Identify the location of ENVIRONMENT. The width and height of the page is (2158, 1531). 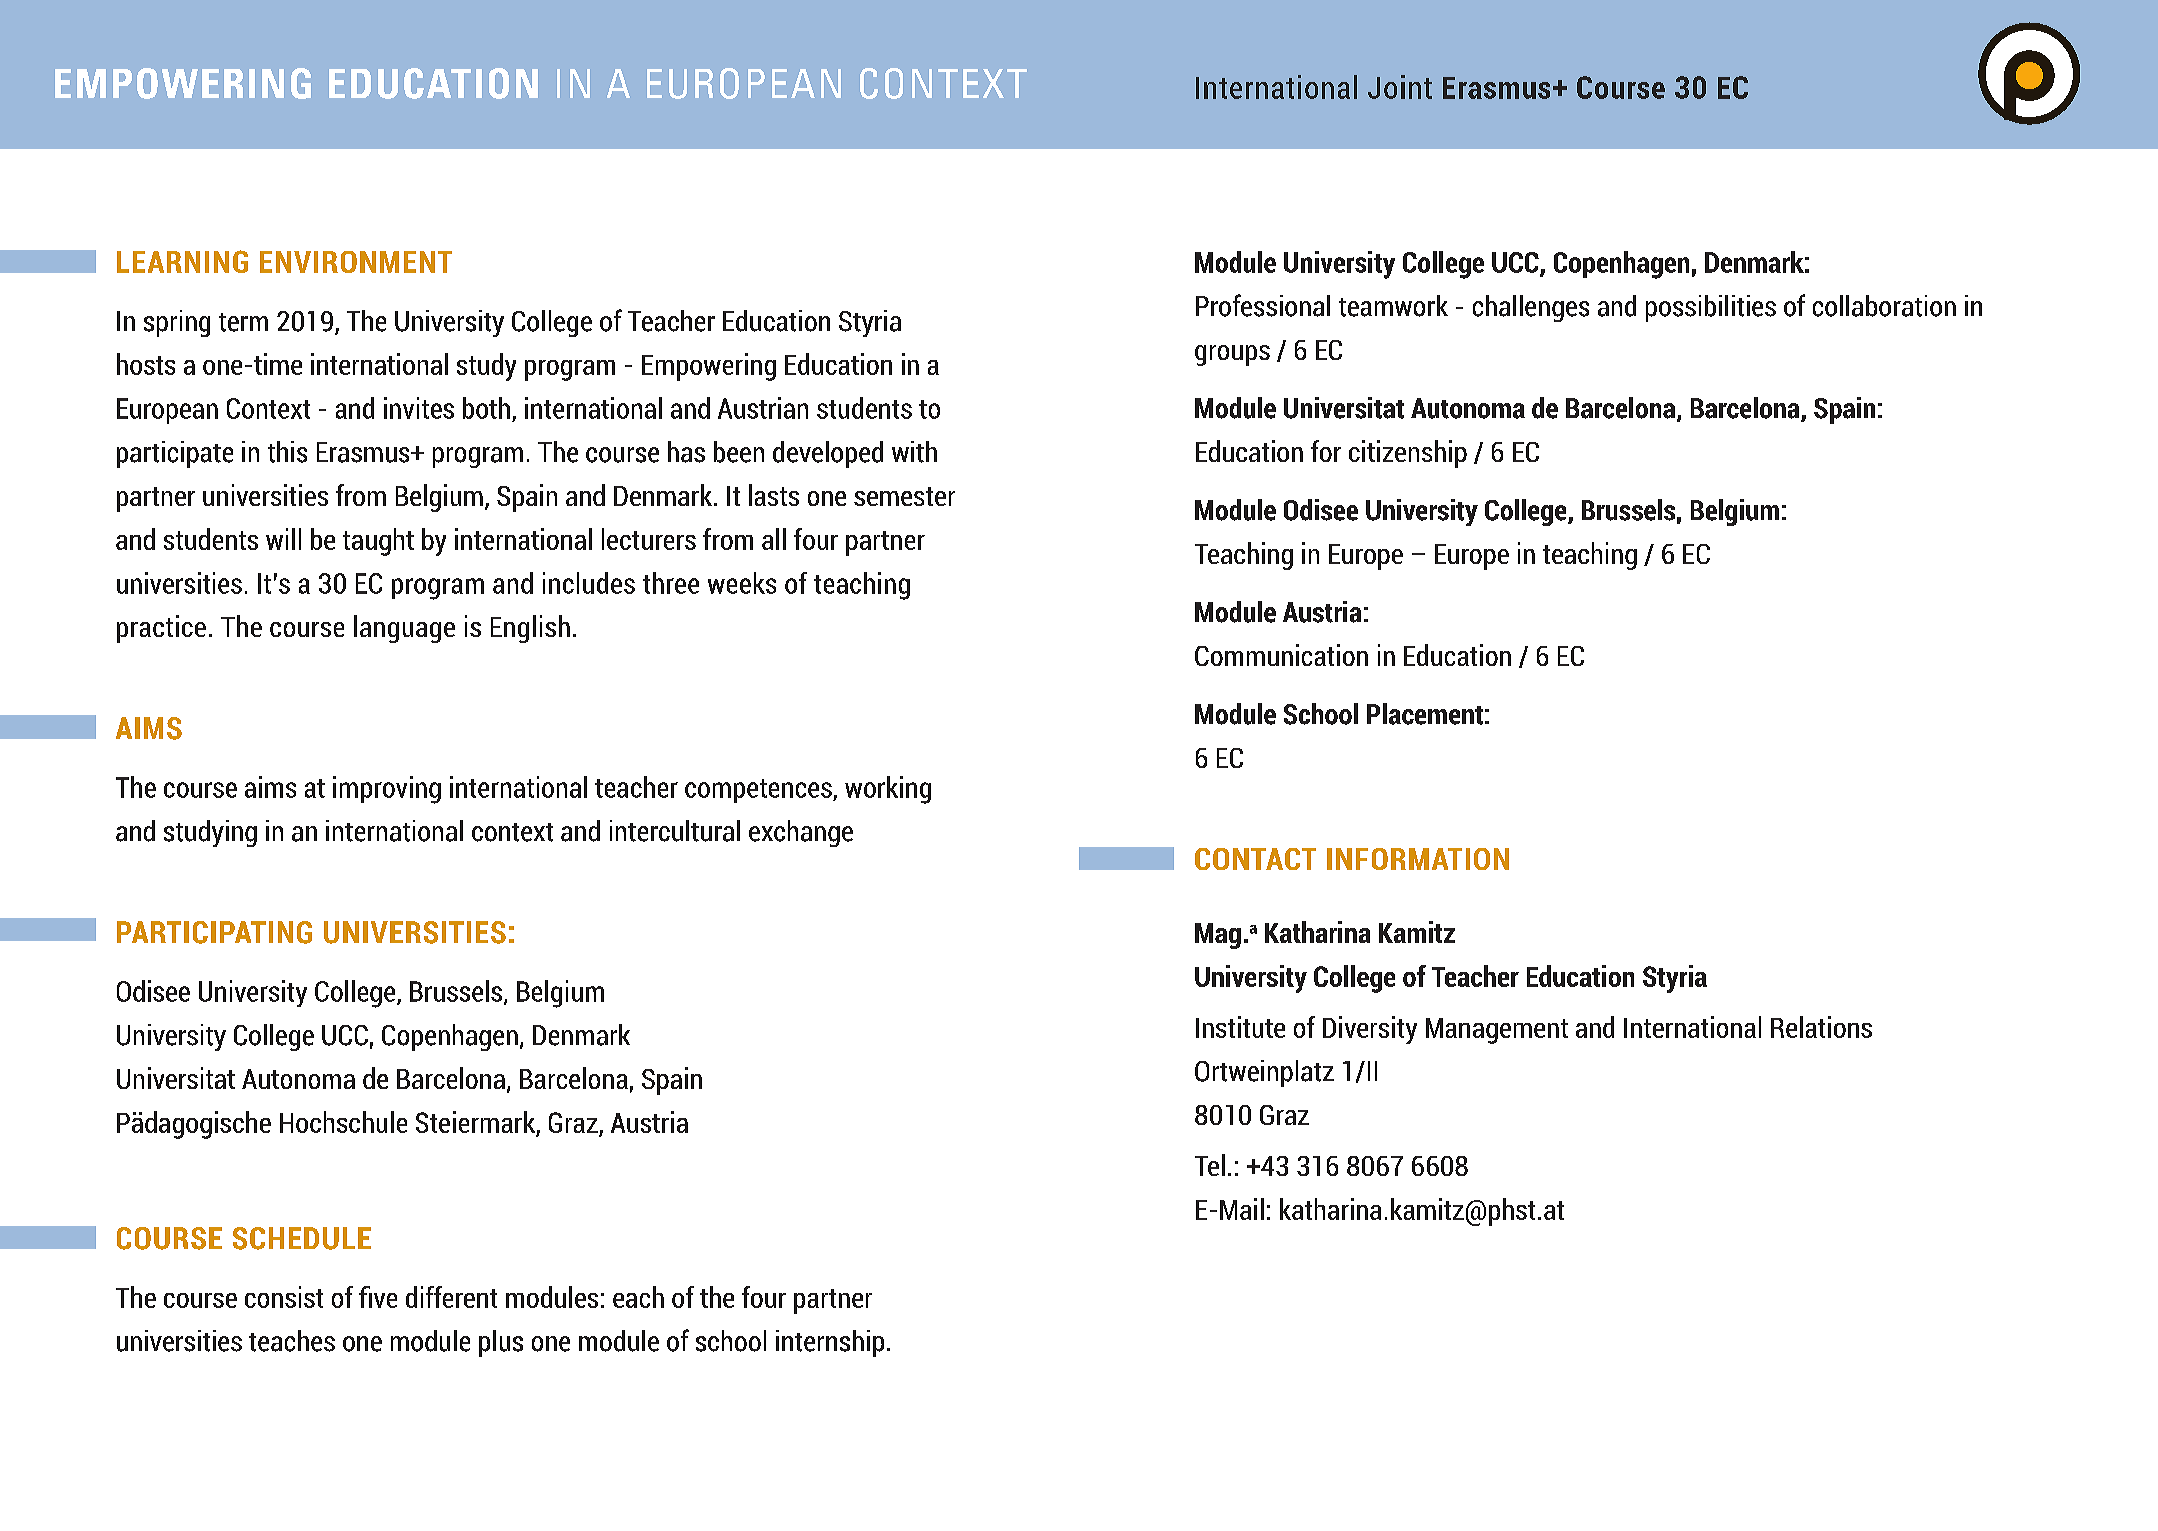
(356, 262).
